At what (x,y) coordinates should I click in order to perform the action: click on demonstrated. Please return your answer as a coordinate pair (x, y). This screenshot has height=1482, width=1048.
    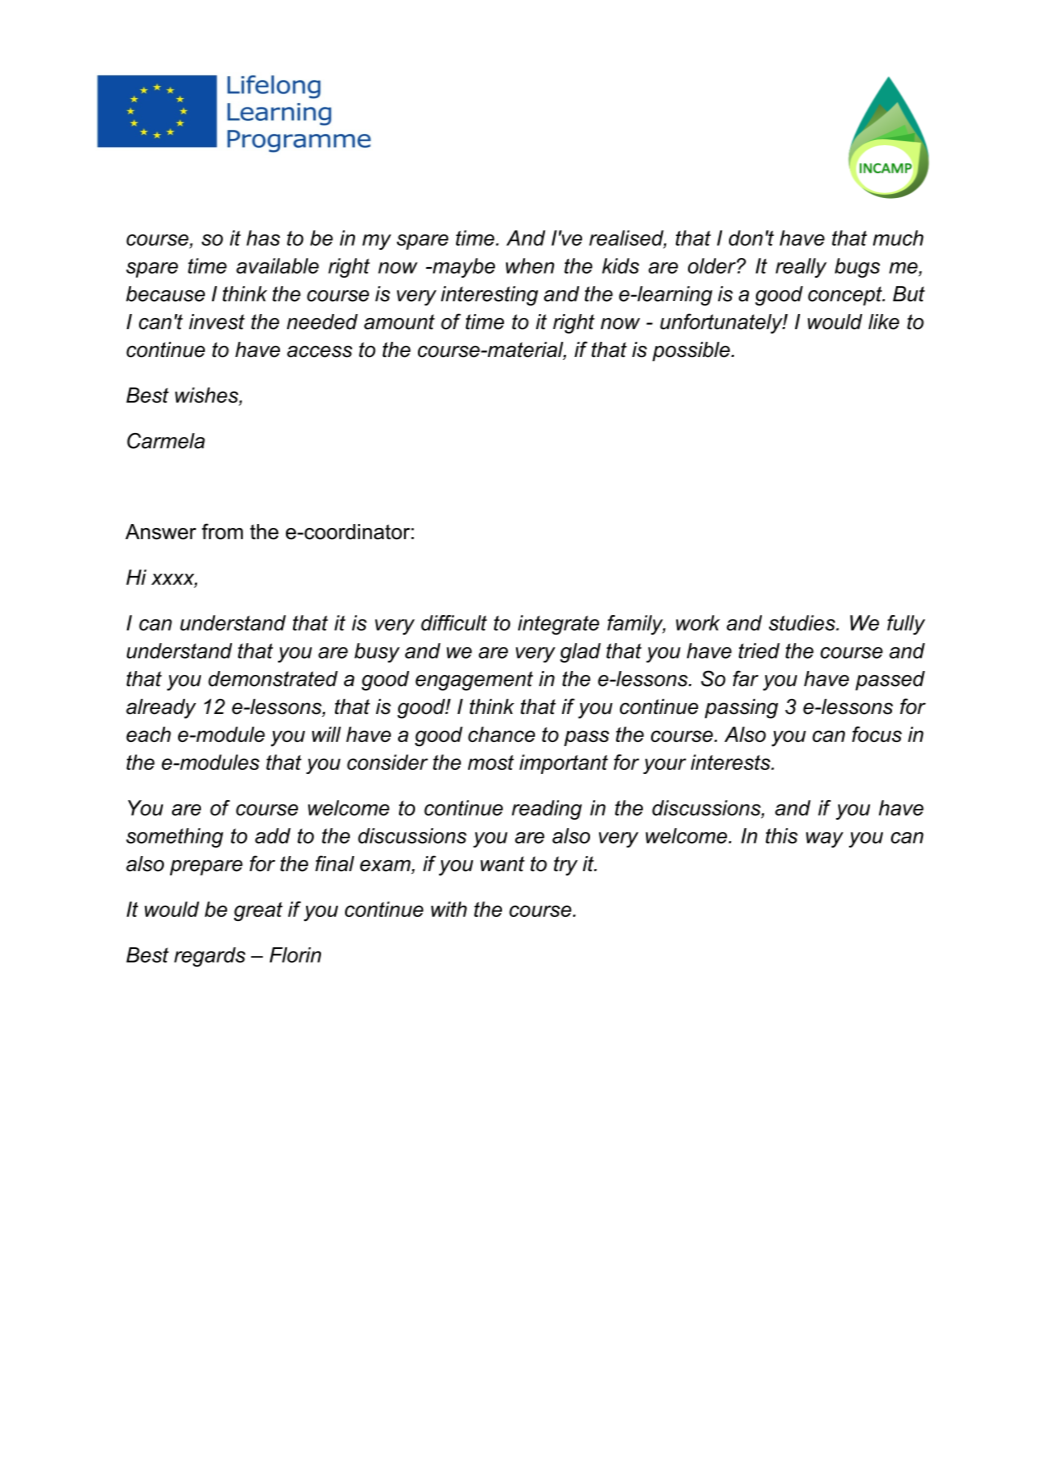
    Looking at the image, I should click on (273, 679).
